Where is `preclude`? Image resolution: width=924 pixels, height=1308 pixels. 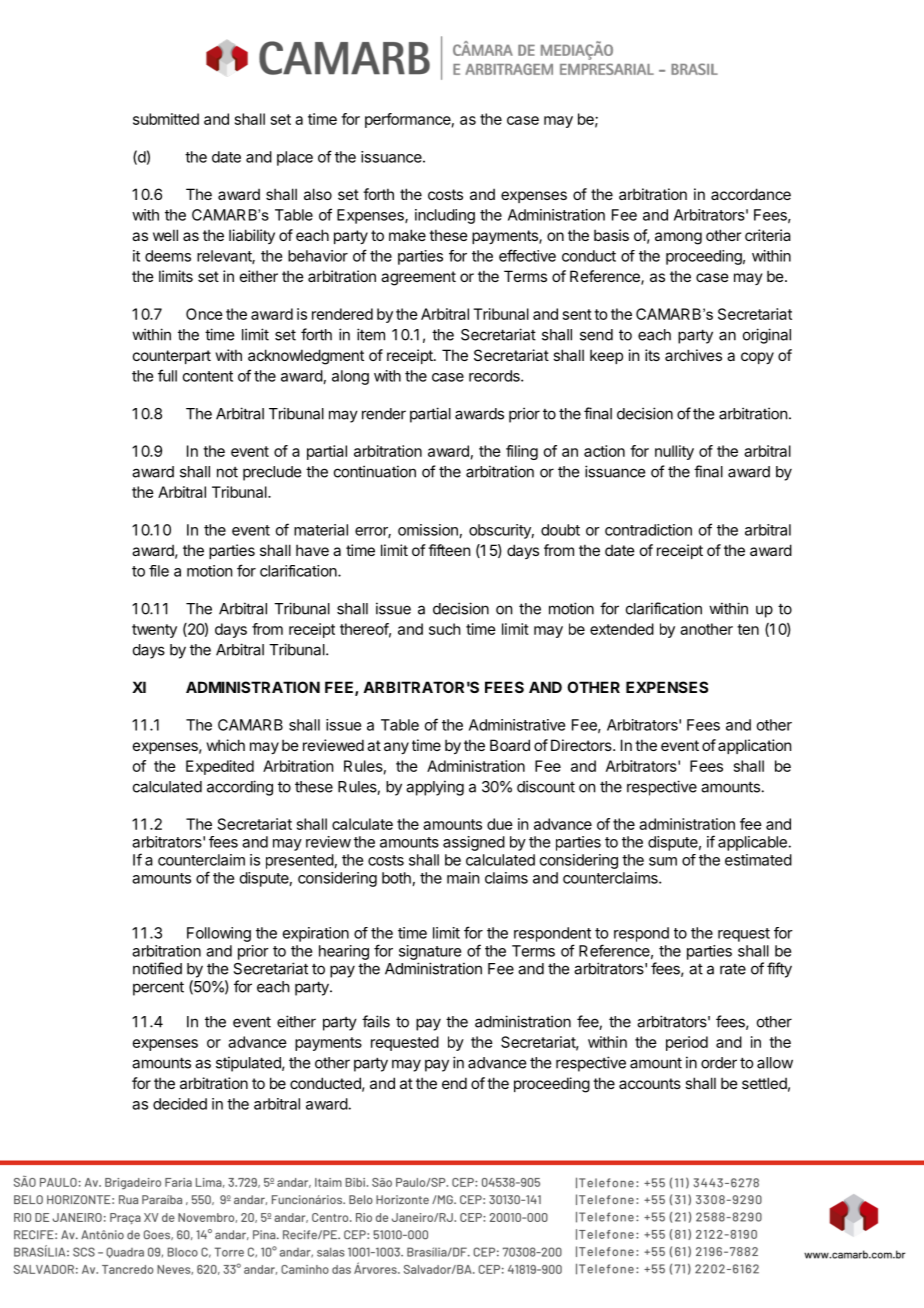 preclude is located at coordinates (272, 473).
